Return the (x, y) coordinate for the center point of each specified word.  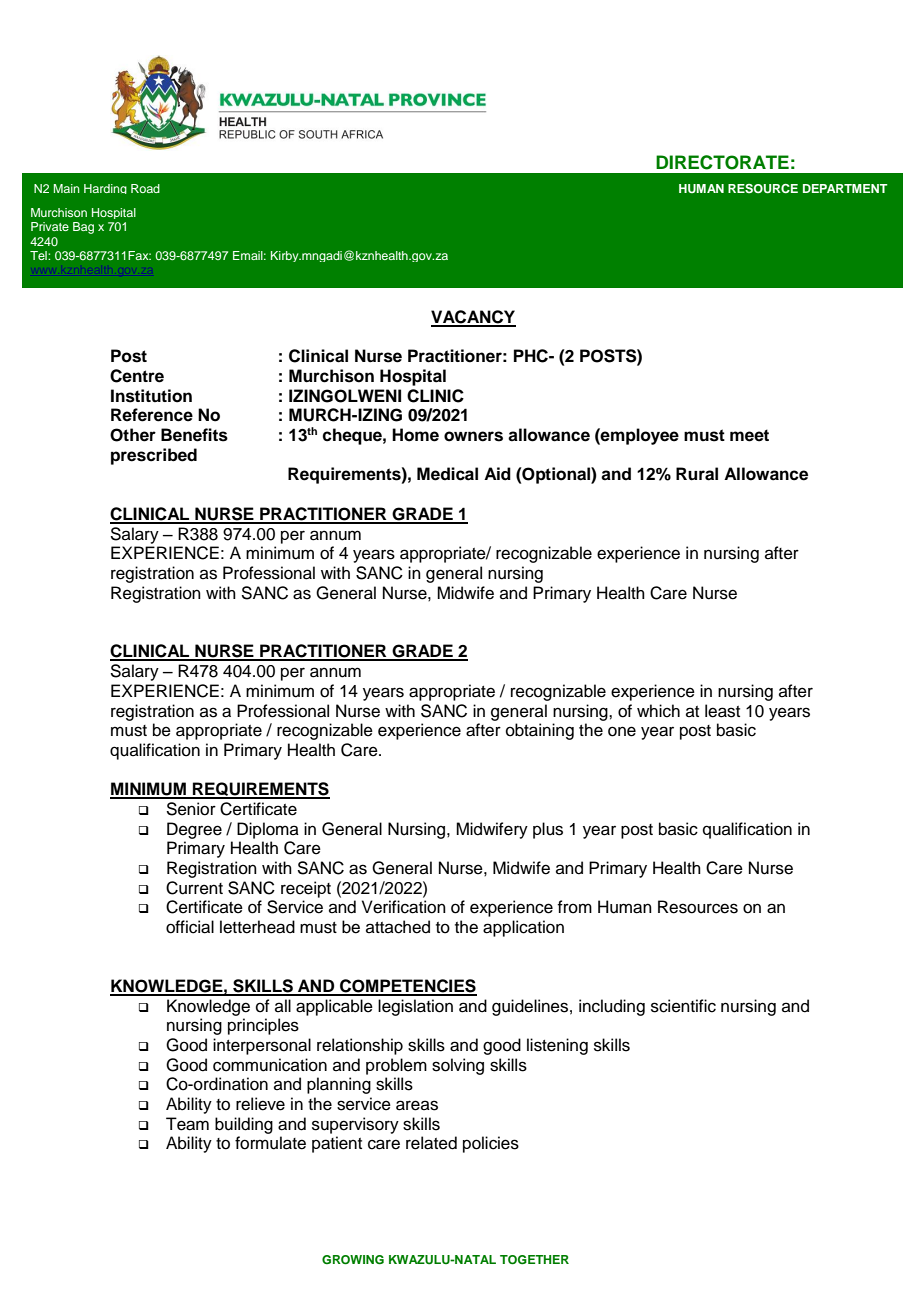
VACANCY (473, 318)
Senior (191, 809)
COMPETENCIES (407, 987)
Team (187, 1124)
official (190, 927)
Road (145, 188)
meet (749, 435)
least (722, 711)
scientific (683, 1006)
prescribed (154, 456)
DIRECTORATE (722, 162)
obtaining (540, 731)
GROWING (353, 1260)
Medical (447, 474)
